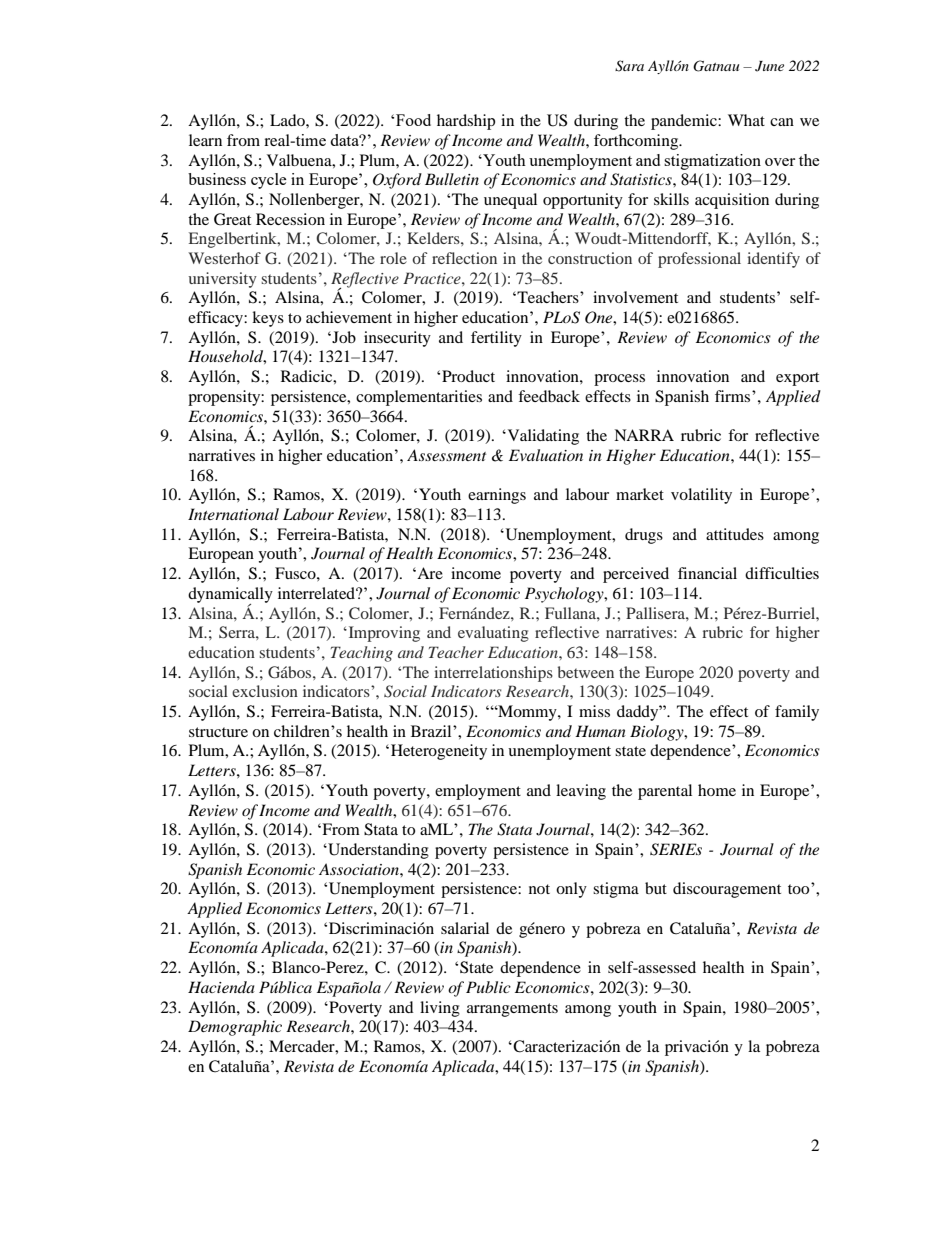  I want to click on attitudes, so click(735, 534).
